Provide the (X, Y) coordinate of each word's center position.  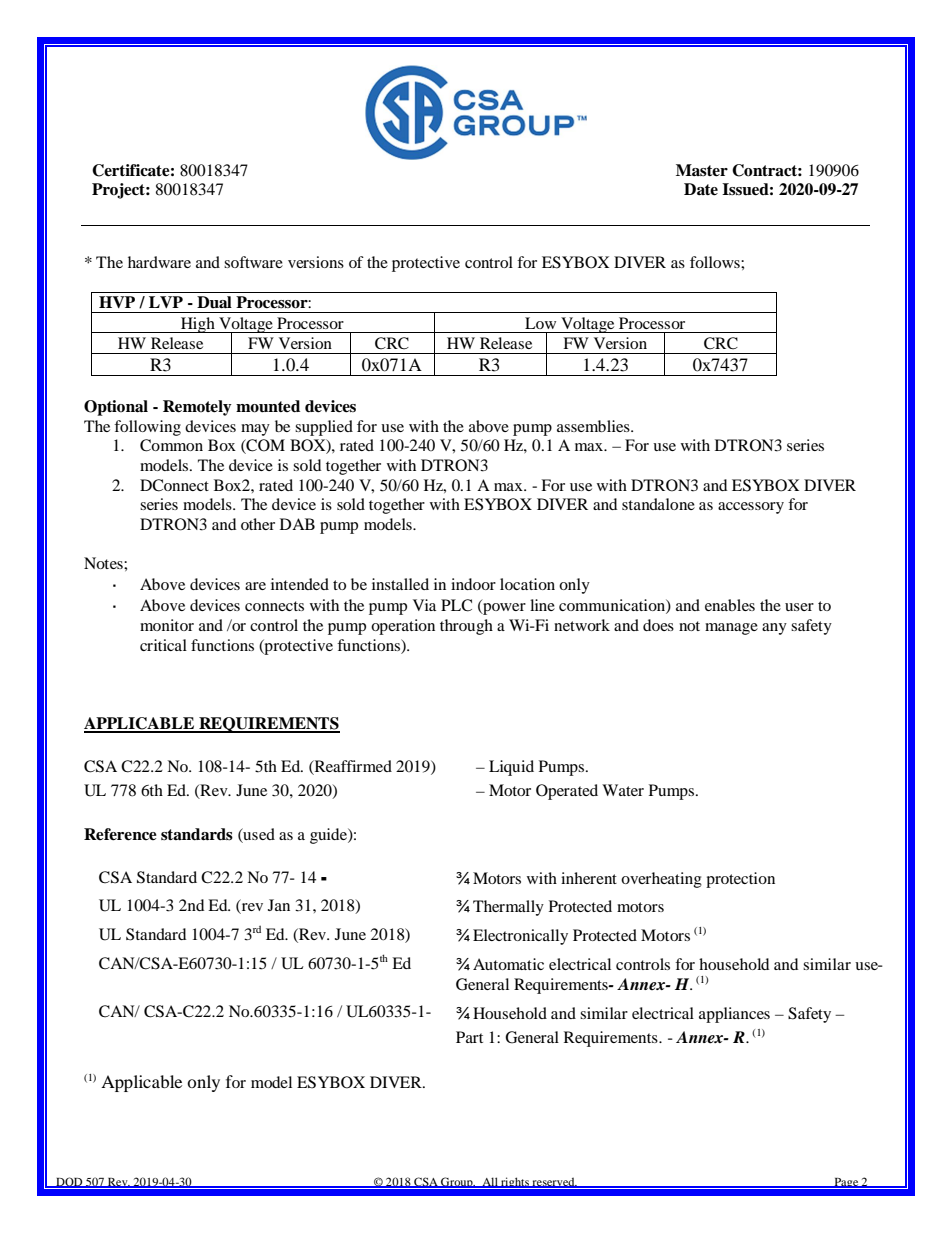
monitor (167, 625)
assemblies (594, 426)
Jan (279, 905)
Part (469, 1037)
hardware (159, 262)
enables (730, 605)
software (253, 262)
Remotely (197, 408)
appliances (734, 1015)
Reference (120, 834)
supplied (324, 428)
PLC (456, 605)
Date (701, 189)
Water (623, 790)
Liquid (511, 768)
